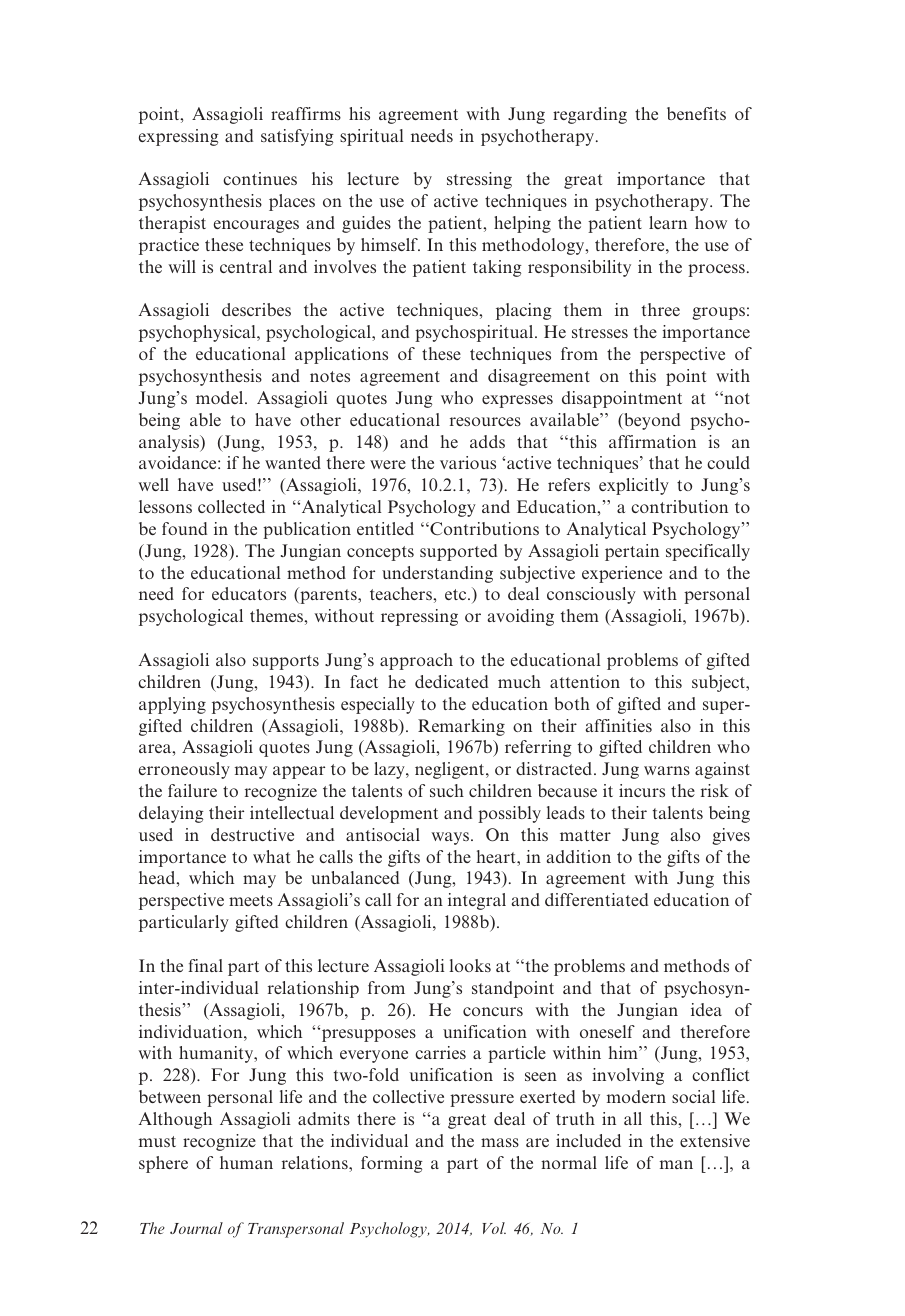  Describe the element at coordinates (196, 1228) in the screenshot. I see `Journal` at that location.
